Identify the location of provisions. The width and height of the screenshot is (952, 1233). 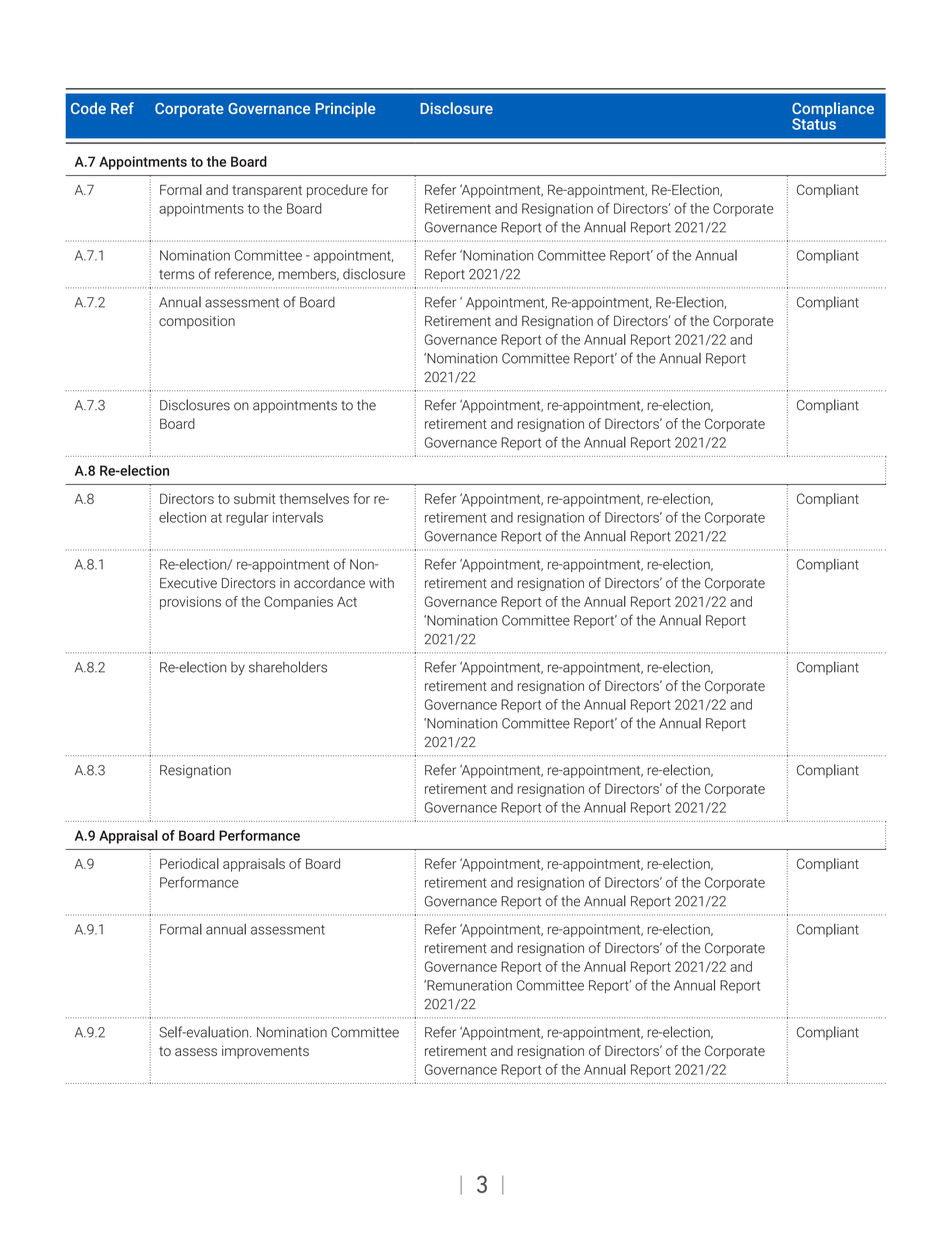
(190, 603).
